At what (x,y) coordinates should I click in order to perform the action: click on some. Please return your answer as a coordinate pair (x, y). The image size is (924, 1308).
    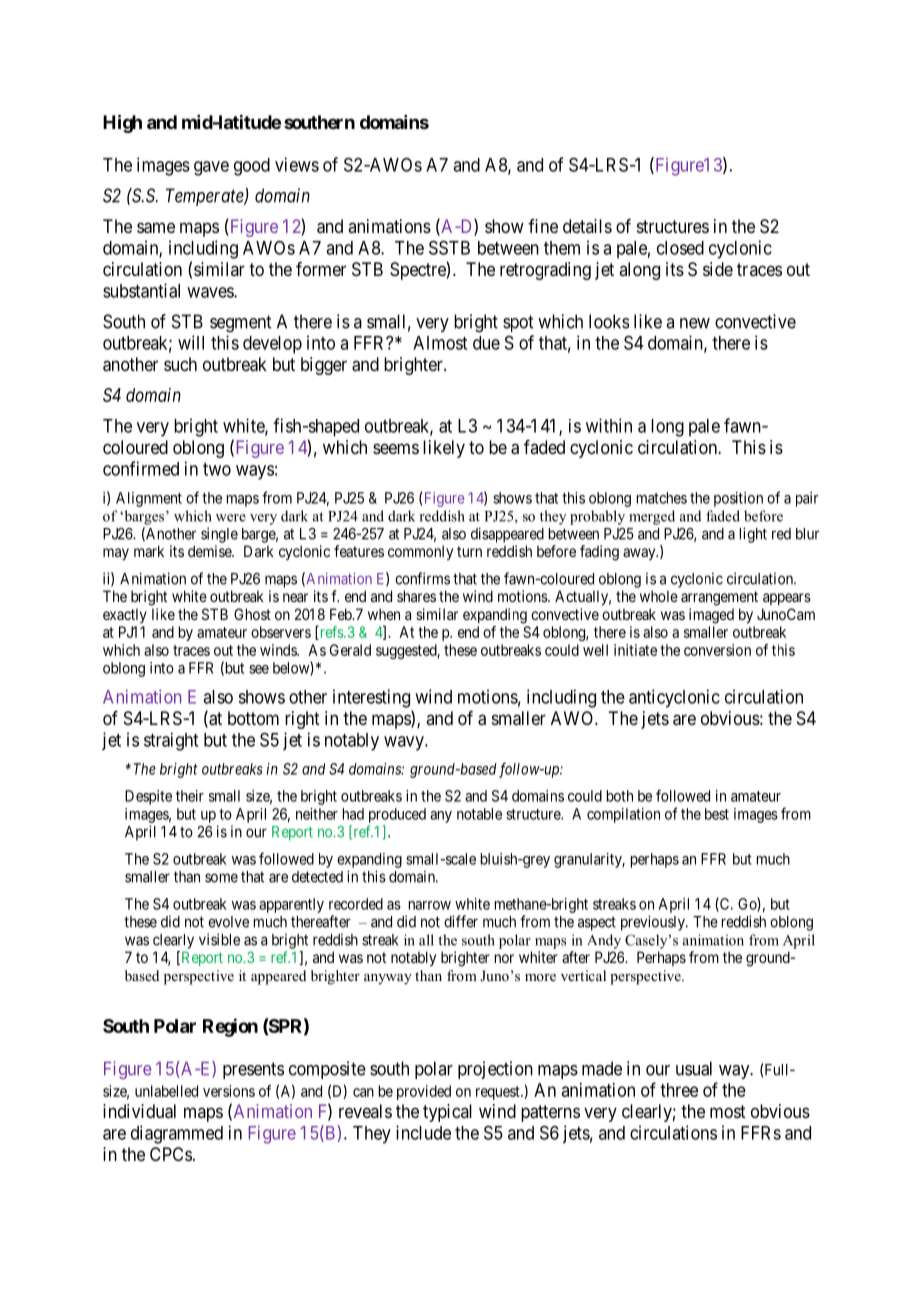
    Looking at the image, I should click on (221, 878).
